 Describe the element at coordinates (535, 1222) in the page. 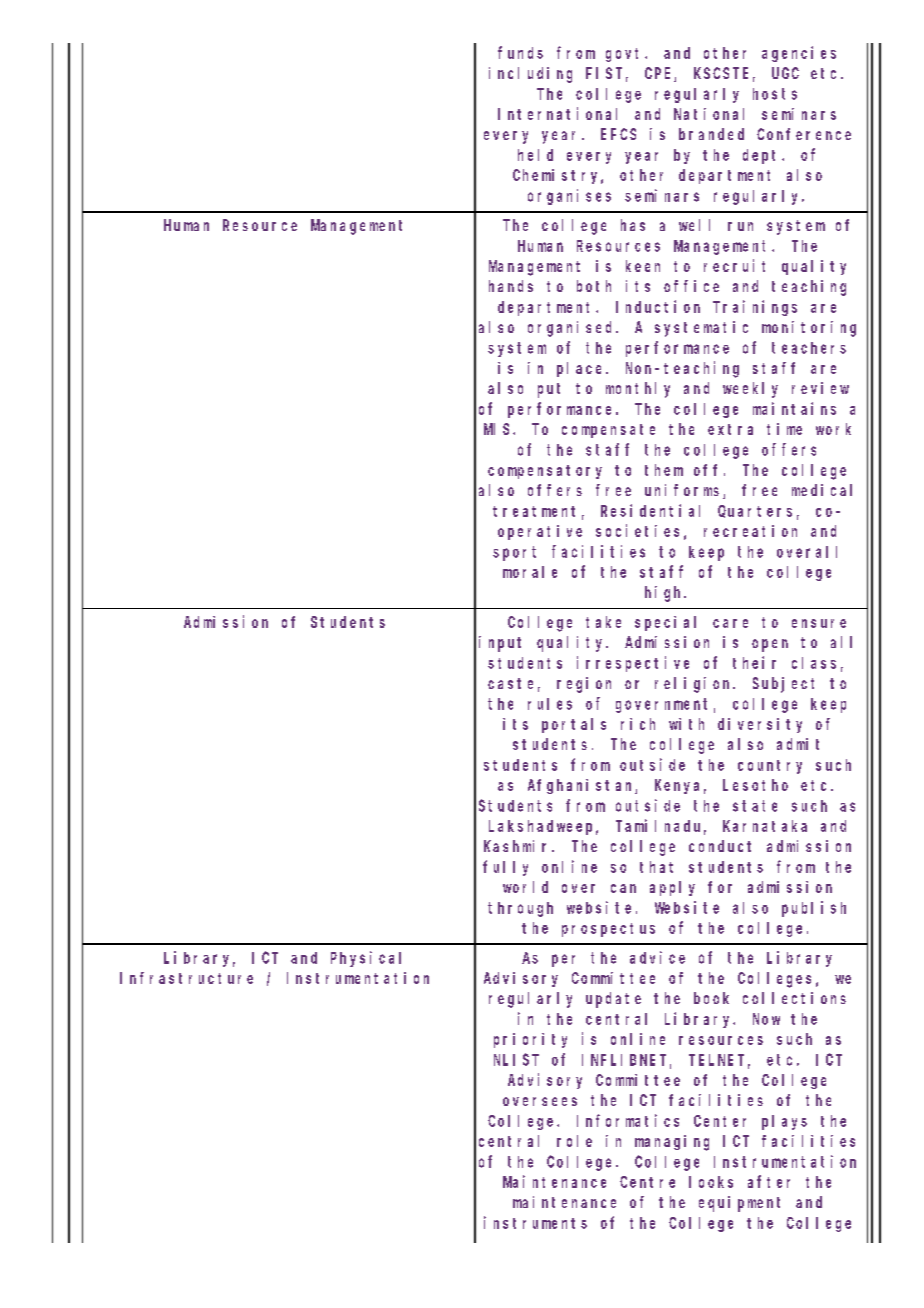

I see `instruments` at that location.
